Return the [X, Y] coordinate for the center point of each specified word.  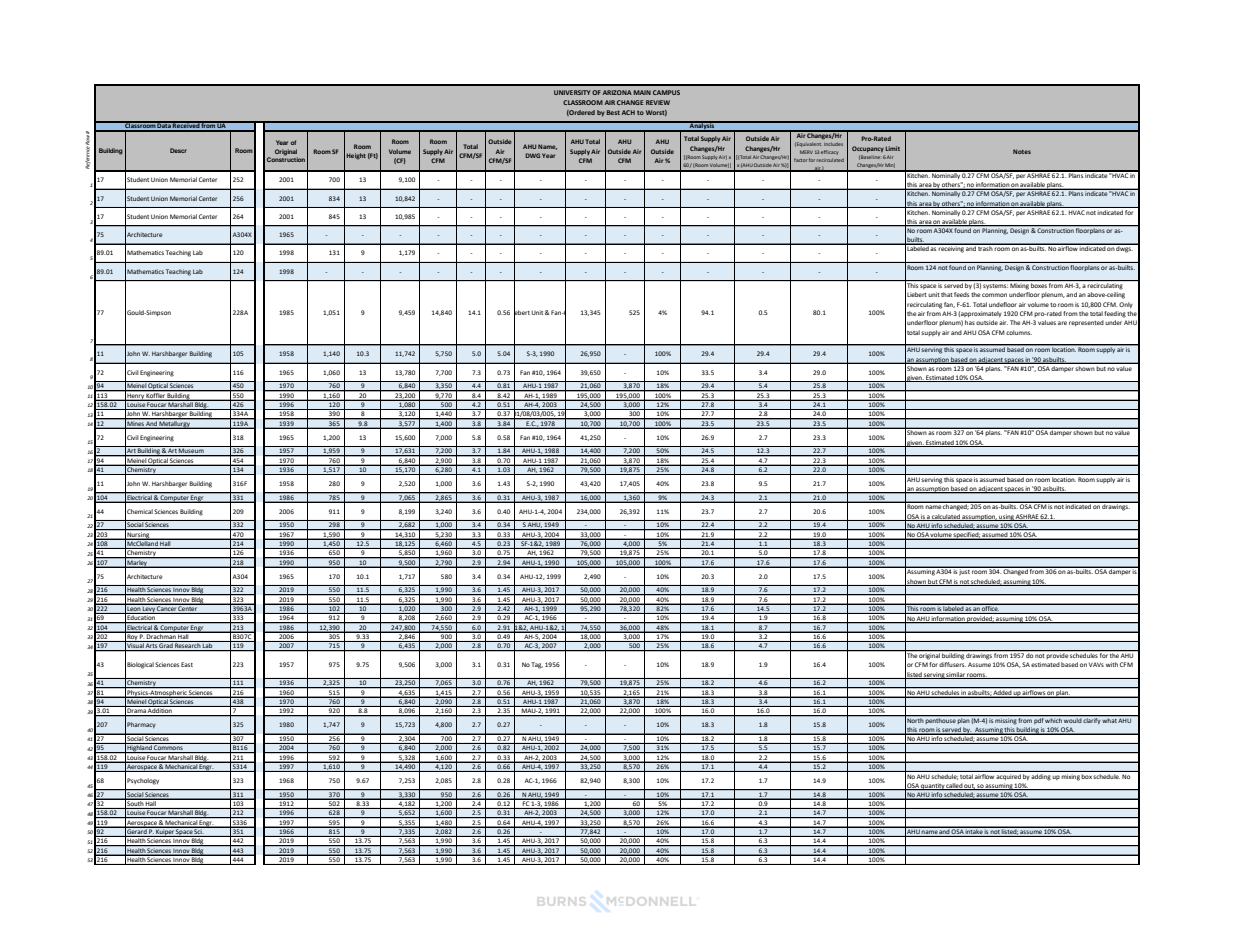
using [1006, 517]
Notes [1022, 151]
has [970, 322]
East [187, 664]
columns [1019, 332]
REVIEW [658, 102]
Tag [537, 665]
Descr [178, 150]
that [947, 294]
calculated [946, 517]
